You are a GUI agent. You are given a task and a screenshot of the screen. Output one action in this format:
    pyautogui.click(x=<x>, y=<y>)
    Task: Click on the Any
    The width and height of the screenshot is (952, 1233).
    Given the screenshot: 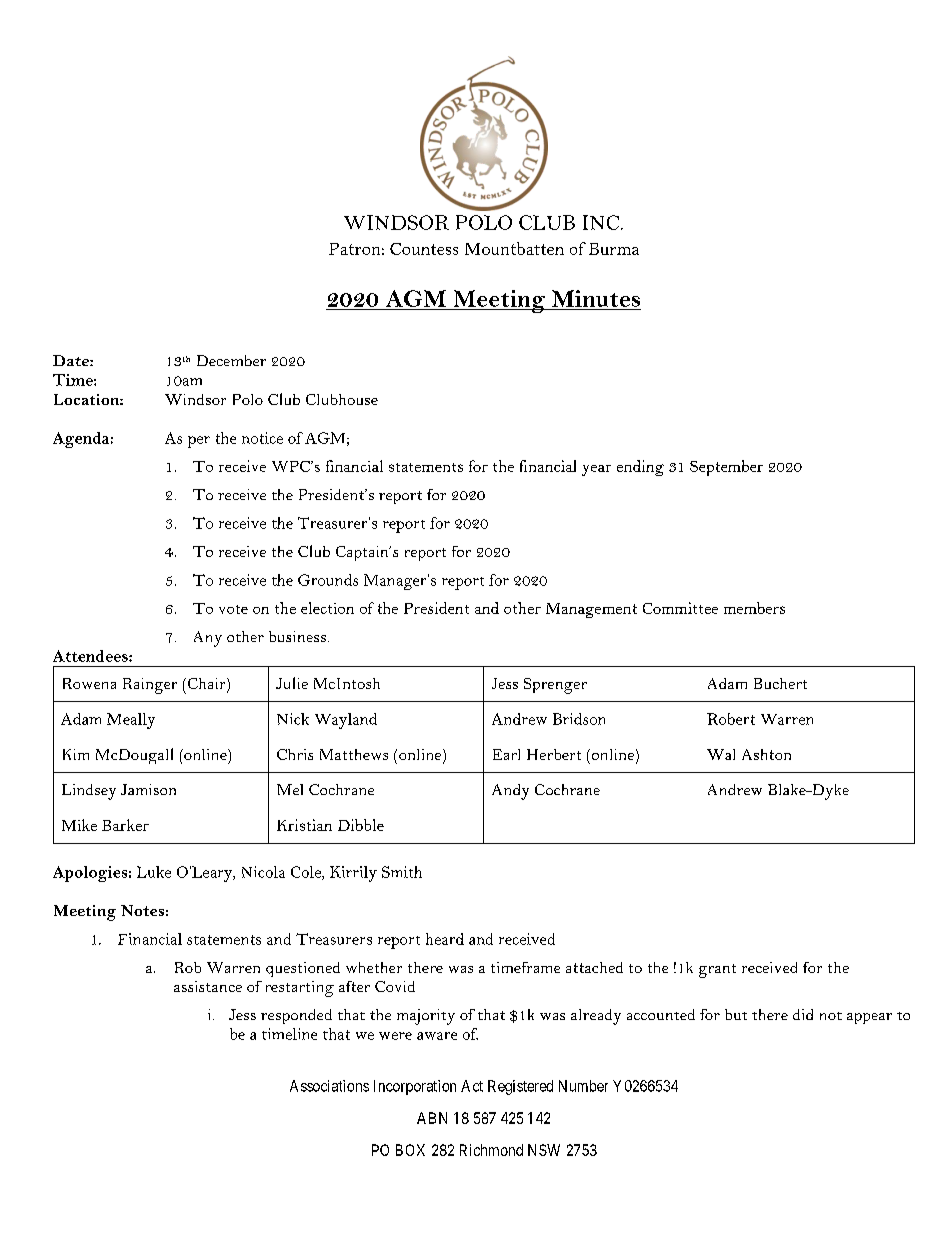 What is the action you would take?
    pyautogui.click(x=208, y=639)
